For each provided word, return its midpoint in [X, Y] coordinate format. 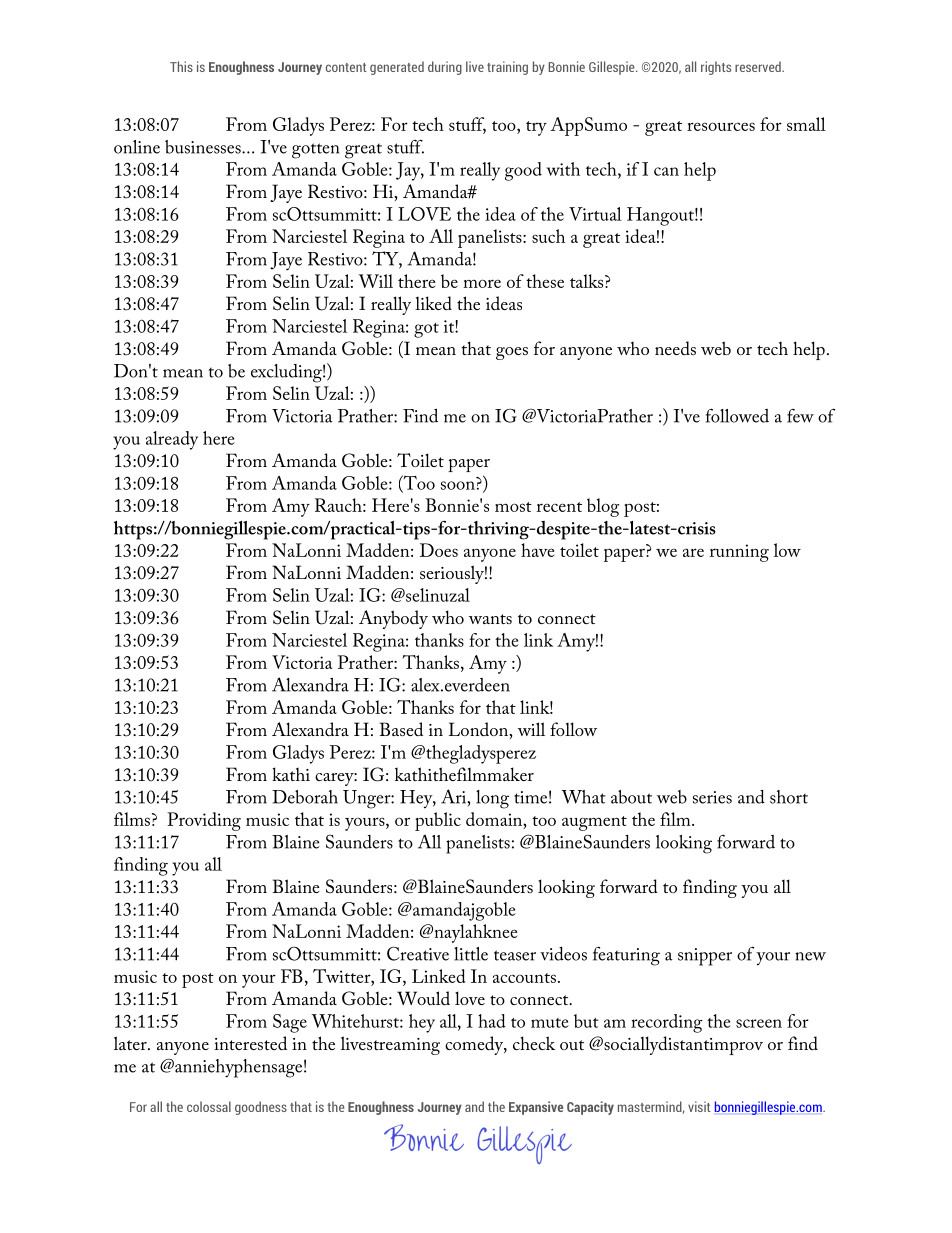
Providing [204, 821]
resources [721, 126]
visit [699, 1106]
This [181, 66]
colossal [209, 1106]
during [445, 68]
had [492, 1021]
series [712, 797]
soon [458, 485]
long [492, 799]
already [172, 440]
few [800, 416]
